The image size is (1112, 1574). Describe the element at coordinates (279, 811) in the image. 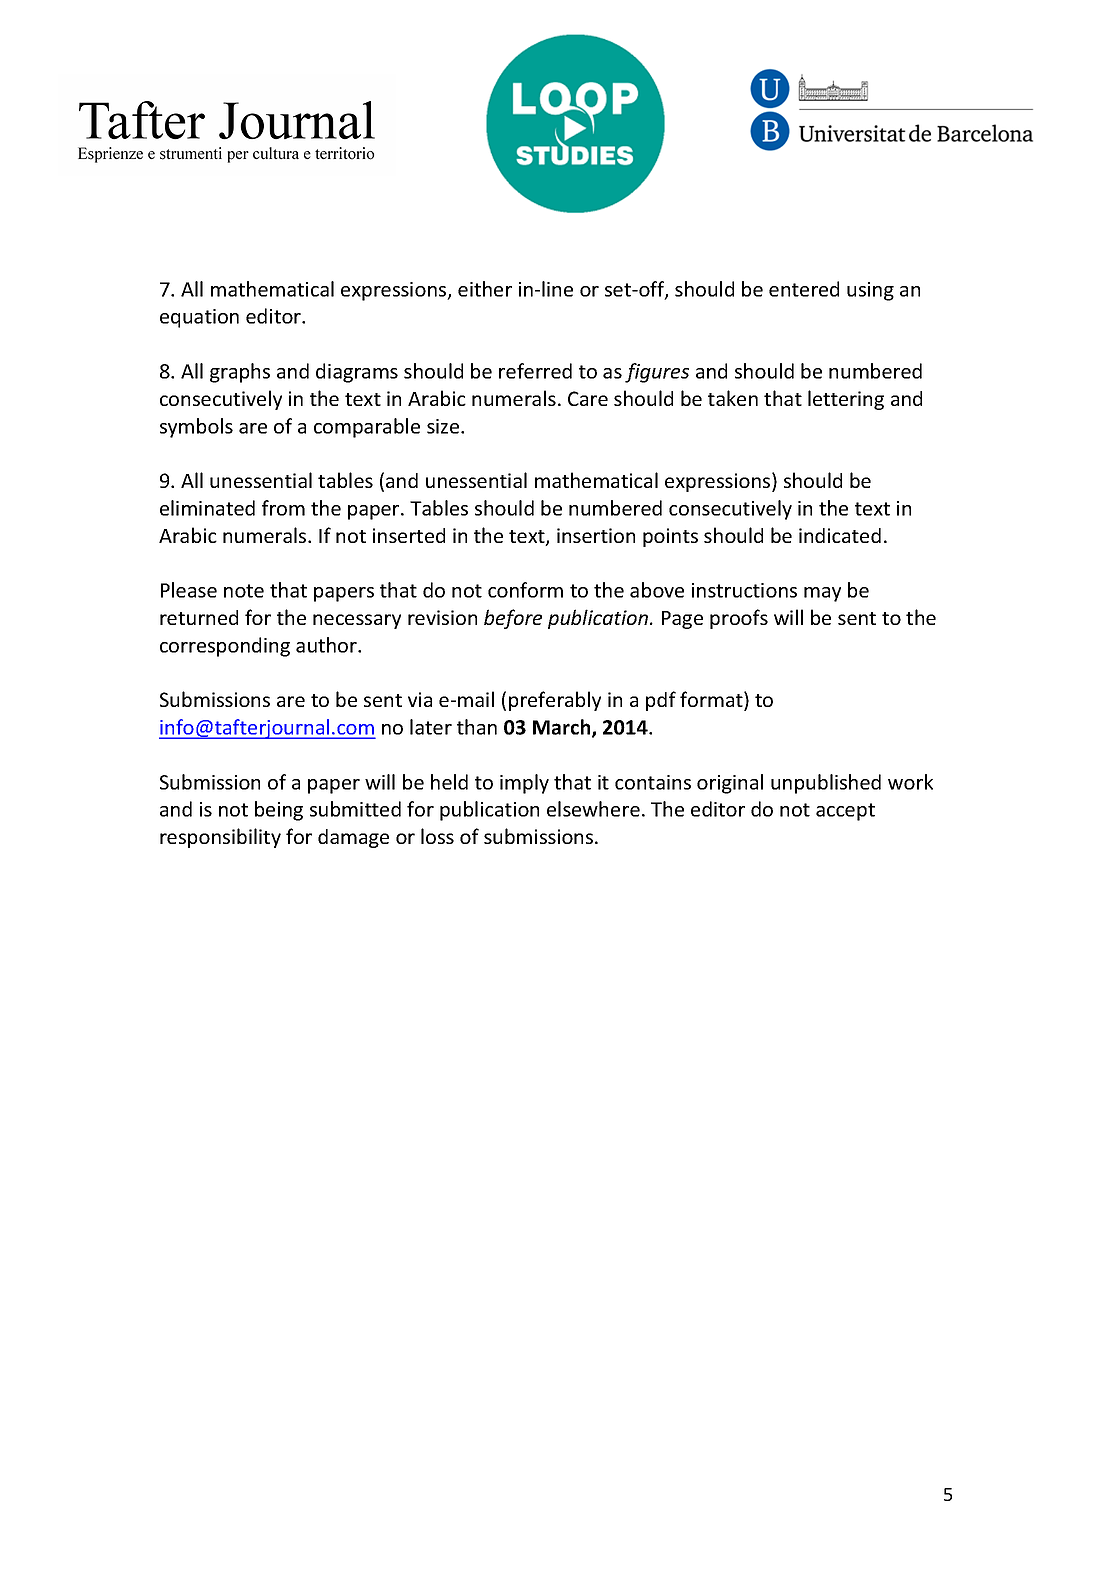

I see `being` at that location.
